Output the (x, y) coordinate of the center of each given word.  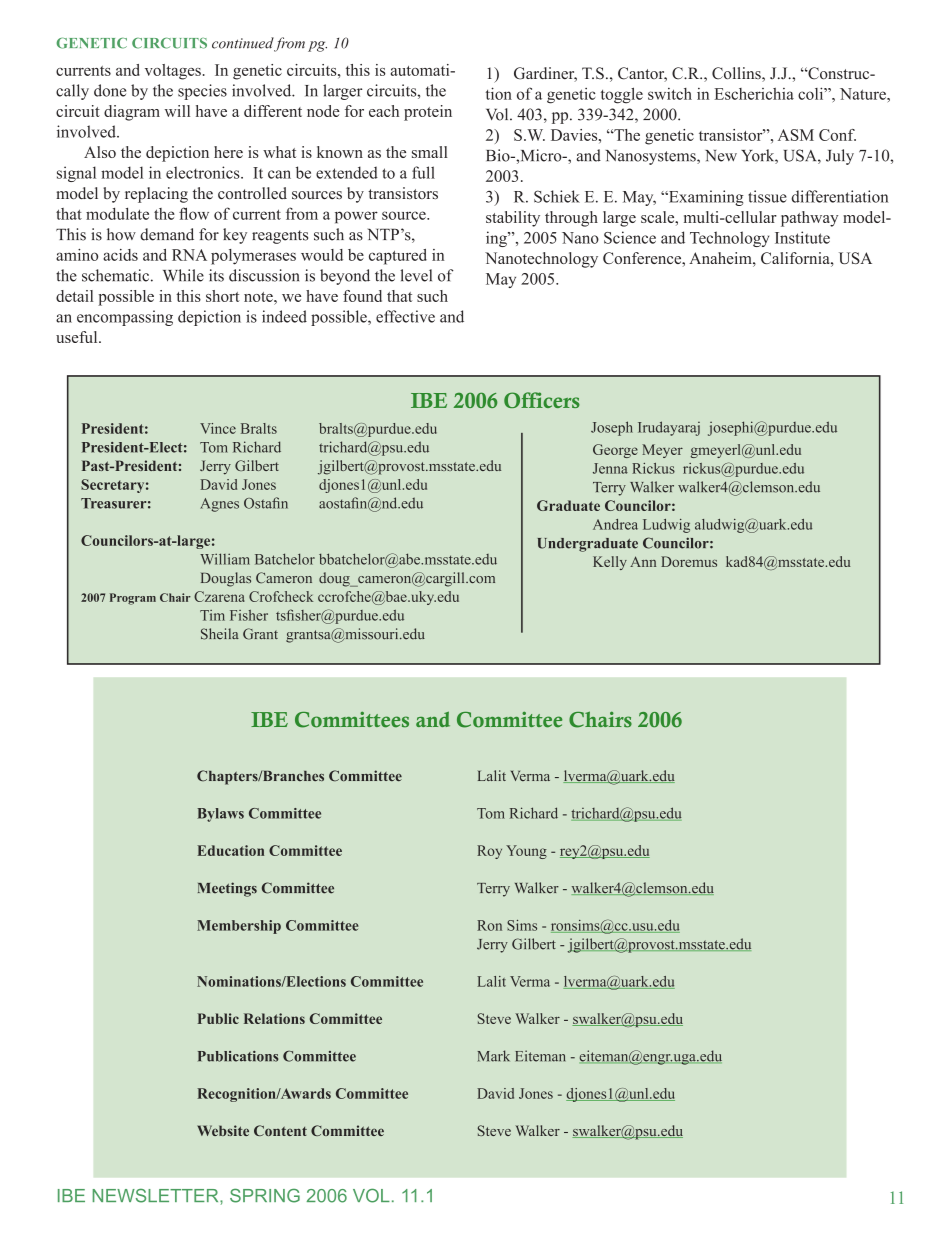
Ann (643, 561)
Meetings (227, 889)
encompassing (125, 318)
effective (405, 316)
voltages (173, 72)
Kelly (610, 563)
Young (526, 852)
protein (428, 113)
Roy (489, 852)
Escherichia (754, 94)
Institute (802, 237)
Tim (212, 615)
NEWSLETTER (157, 1196)
